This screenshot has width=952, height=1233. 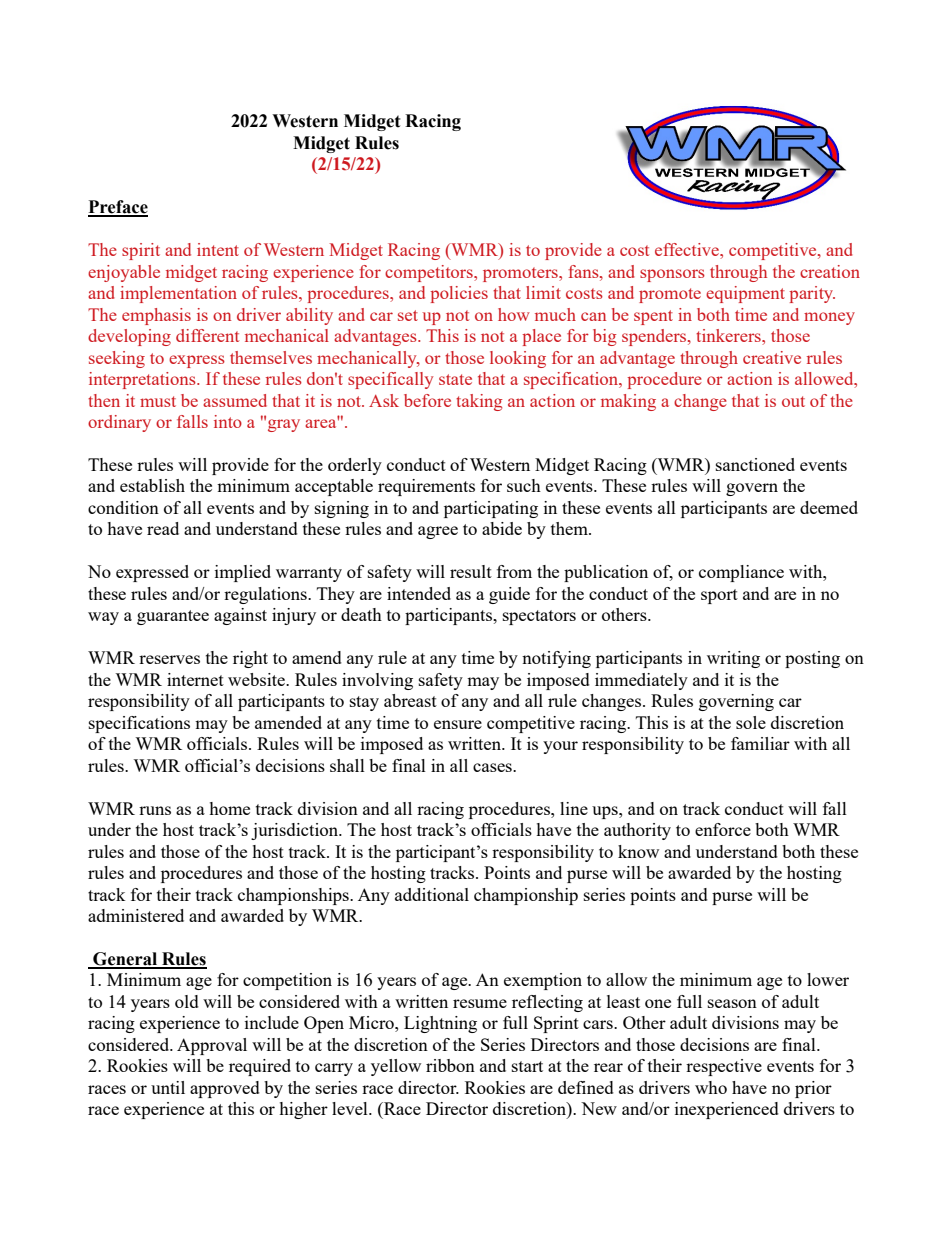 I want to click on equipment, so click(x=745, y=294).
